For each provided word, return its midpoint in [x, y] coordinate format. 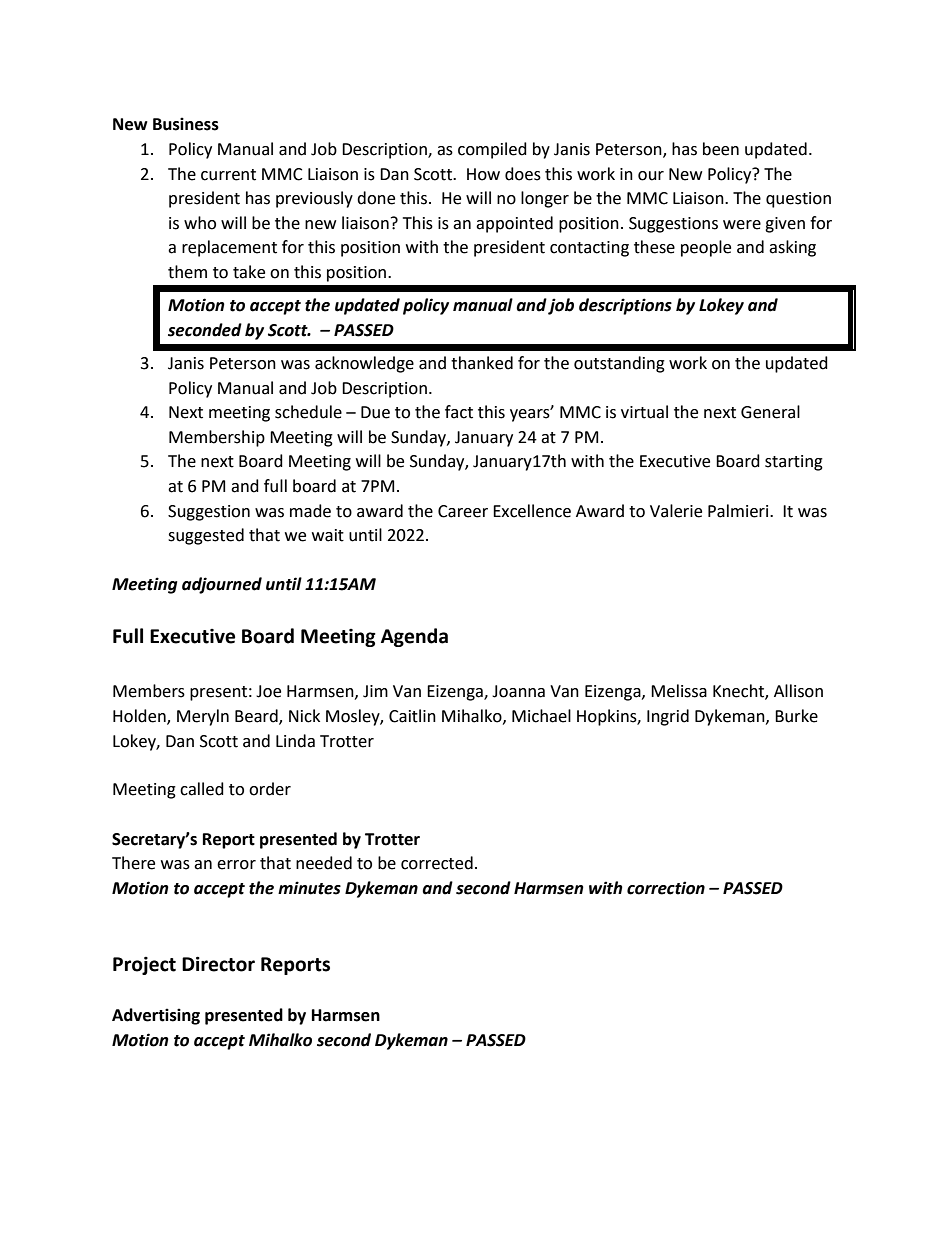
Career [463, 511]
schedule [308, 412]
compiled [492, 150]
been [721, 149]
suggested [206, 536]
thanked [482, 363]
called [202, 789]
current [228, 175]
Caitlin [412, 716]
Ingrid [668, 717]
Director [218, 964]
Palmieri [739, 511]
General [770, 412]
